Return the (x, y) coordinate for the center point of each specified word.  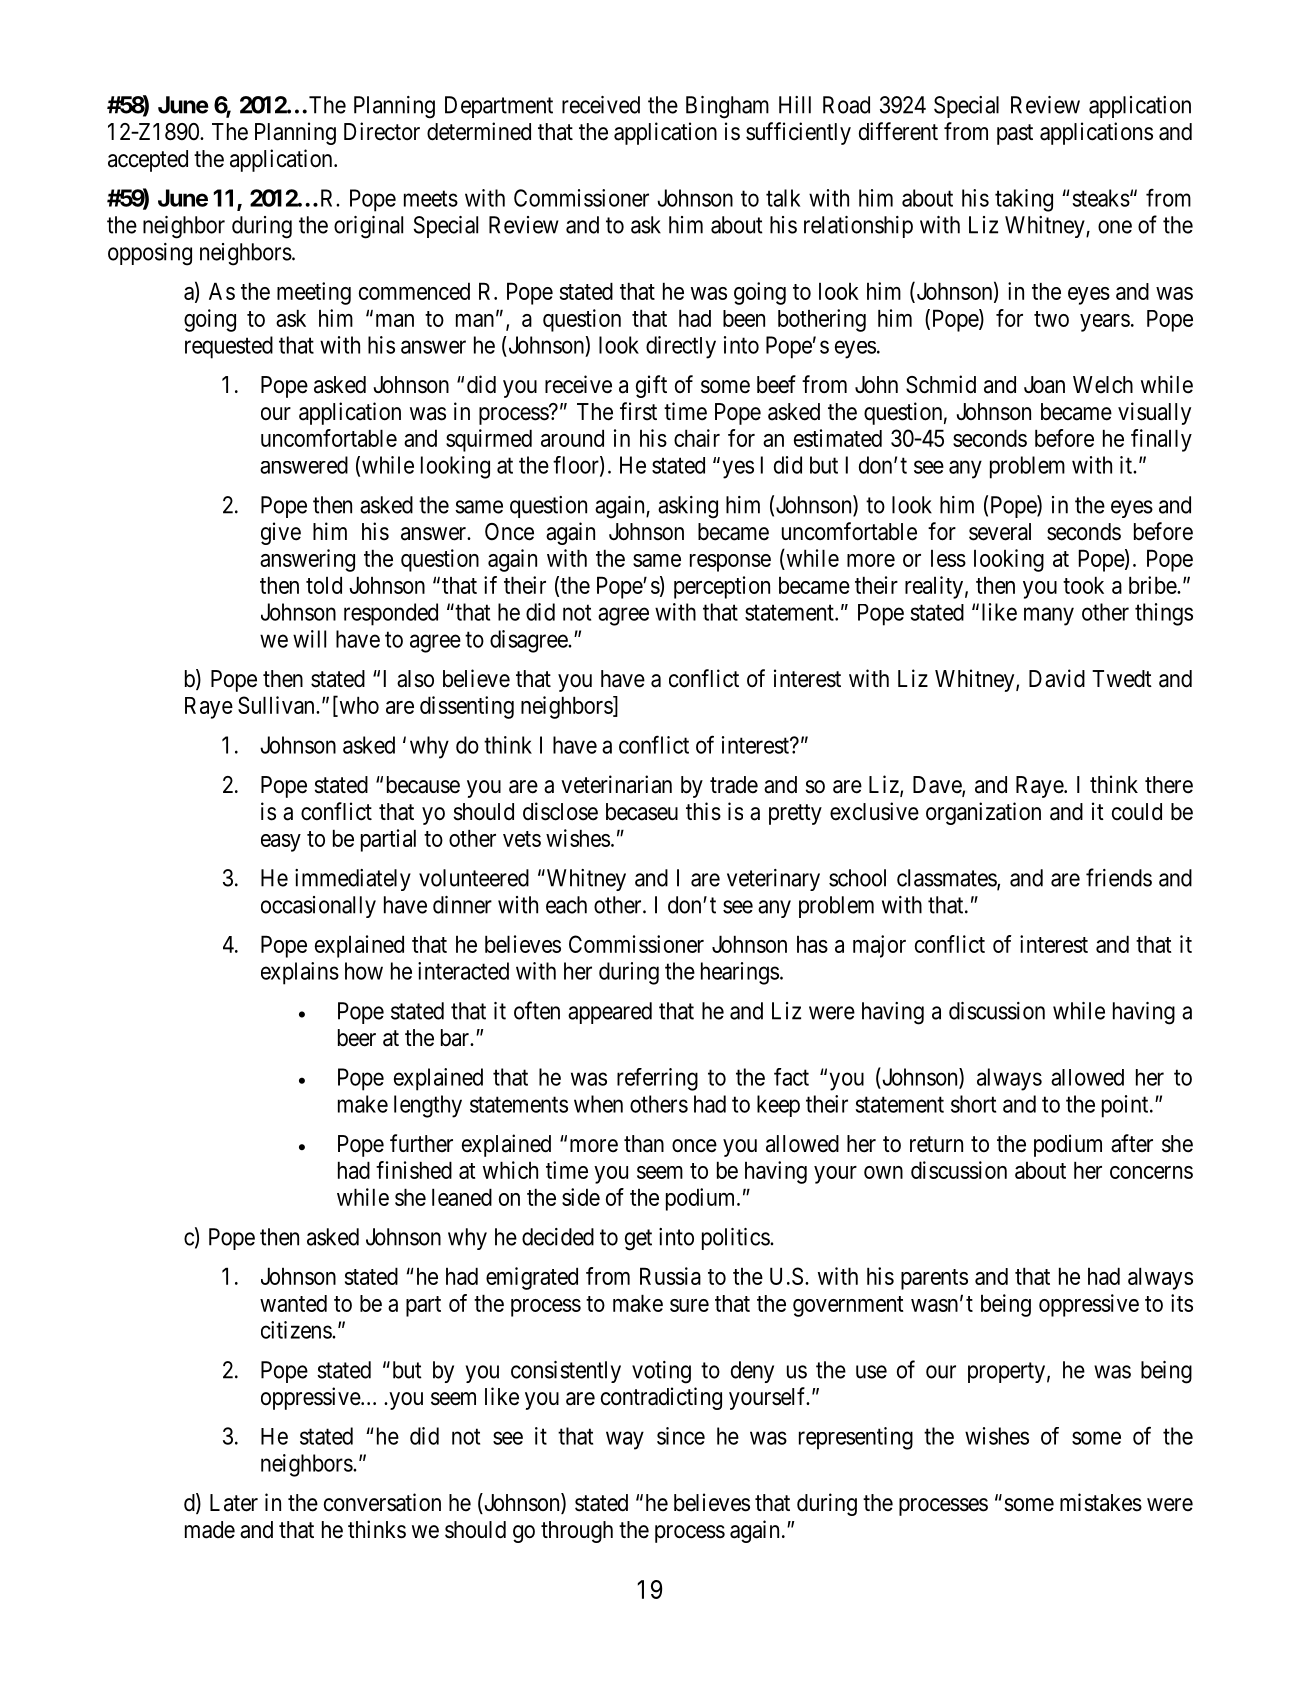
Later (234, 1503)
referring (657, 1079)
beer (357, 1038)
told (324, 585)
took (1083, 585)
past (1015, 134)
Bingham (727, 107)
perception (722, 587)
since (681, 1436)
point (1126, 1106)
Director (382, 131)
